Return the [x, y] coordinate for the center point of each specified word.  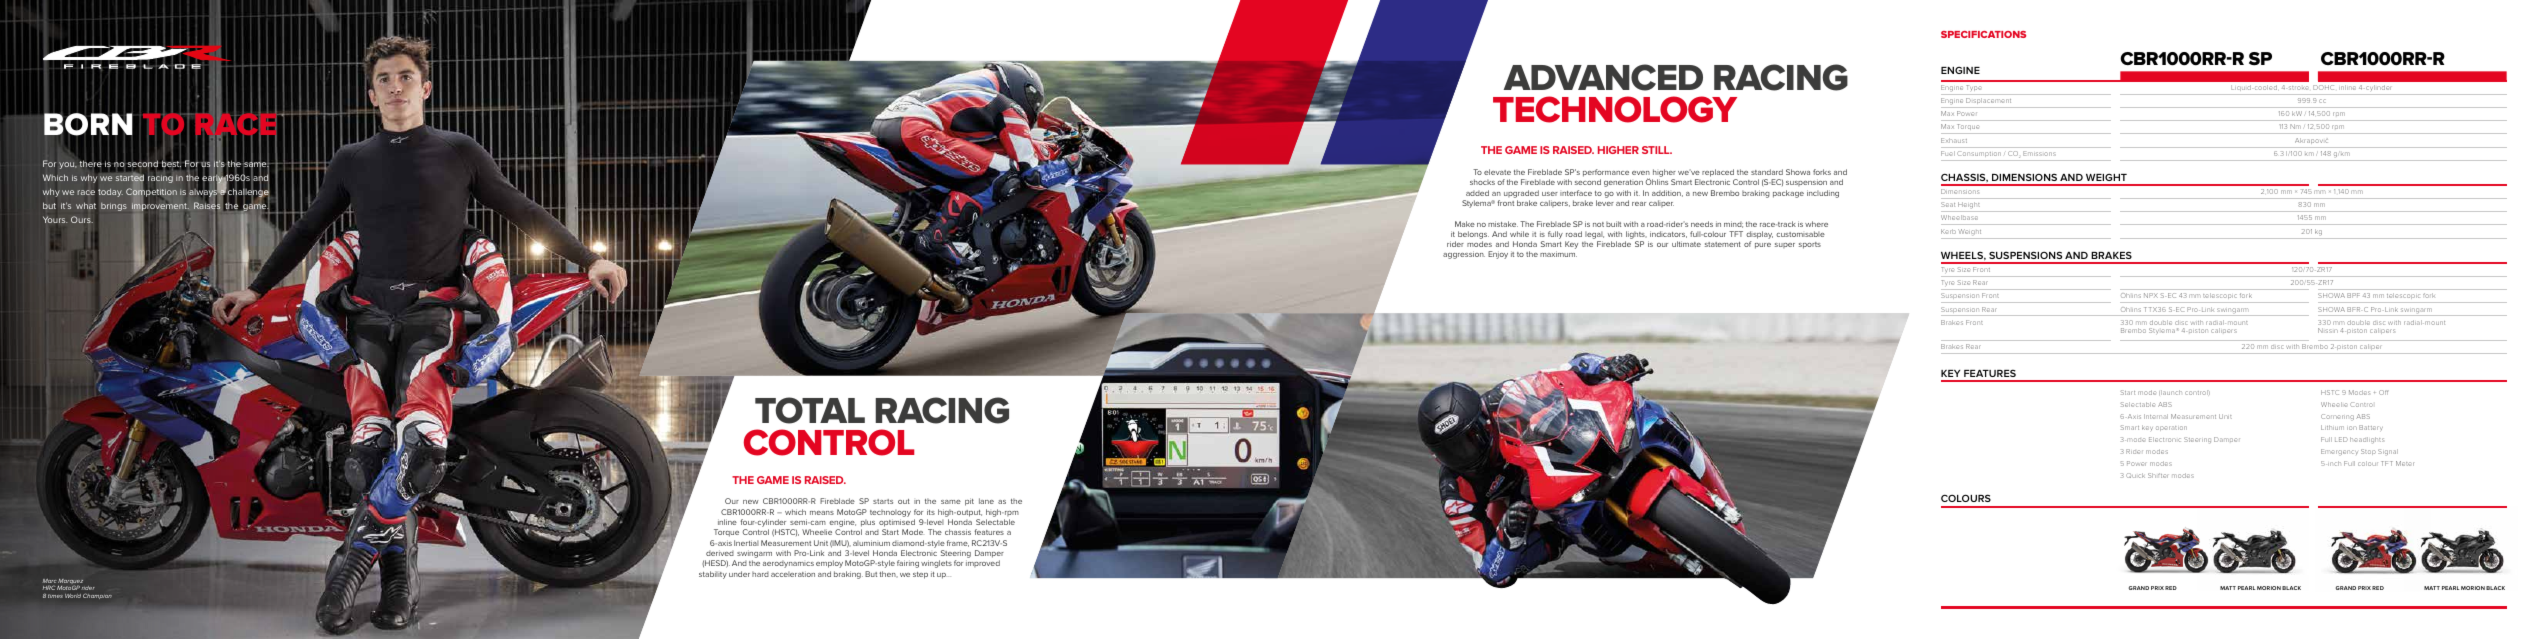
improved [983, 563]
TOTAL [810, 410]
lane [986, 501]
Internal [2156, 416]
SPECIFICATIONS [1983, 34]
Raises [207, 206]
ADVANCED [1603, 77]
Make [1465, 224]
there [90, 163]
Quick [2135, 475]
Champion [97, 596]
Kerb [1948, 231]
